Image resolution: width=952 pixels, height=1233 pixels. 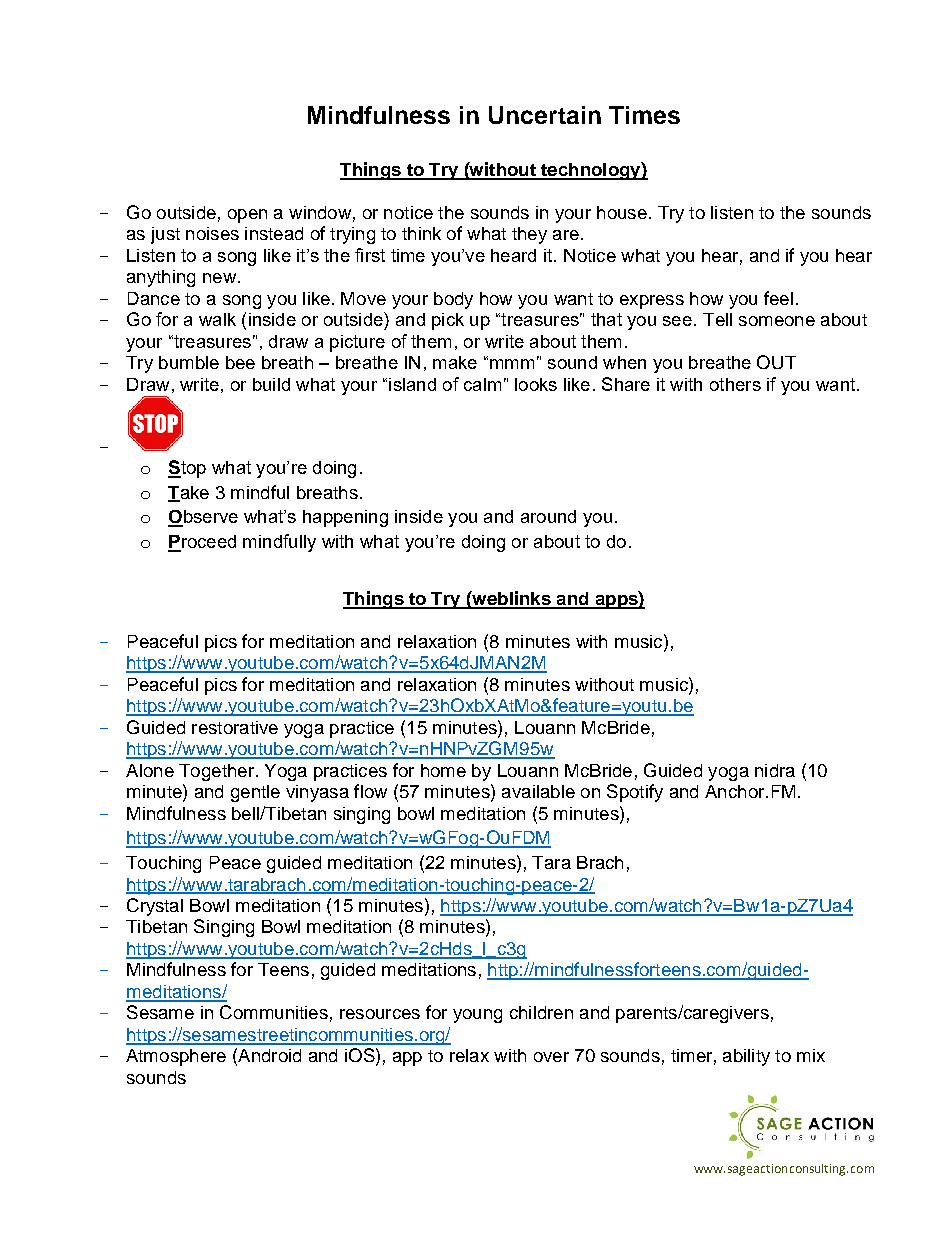 What do you see at coordinates (443, 770) in the page?
I see `home` at bounding box center [443, 770].
